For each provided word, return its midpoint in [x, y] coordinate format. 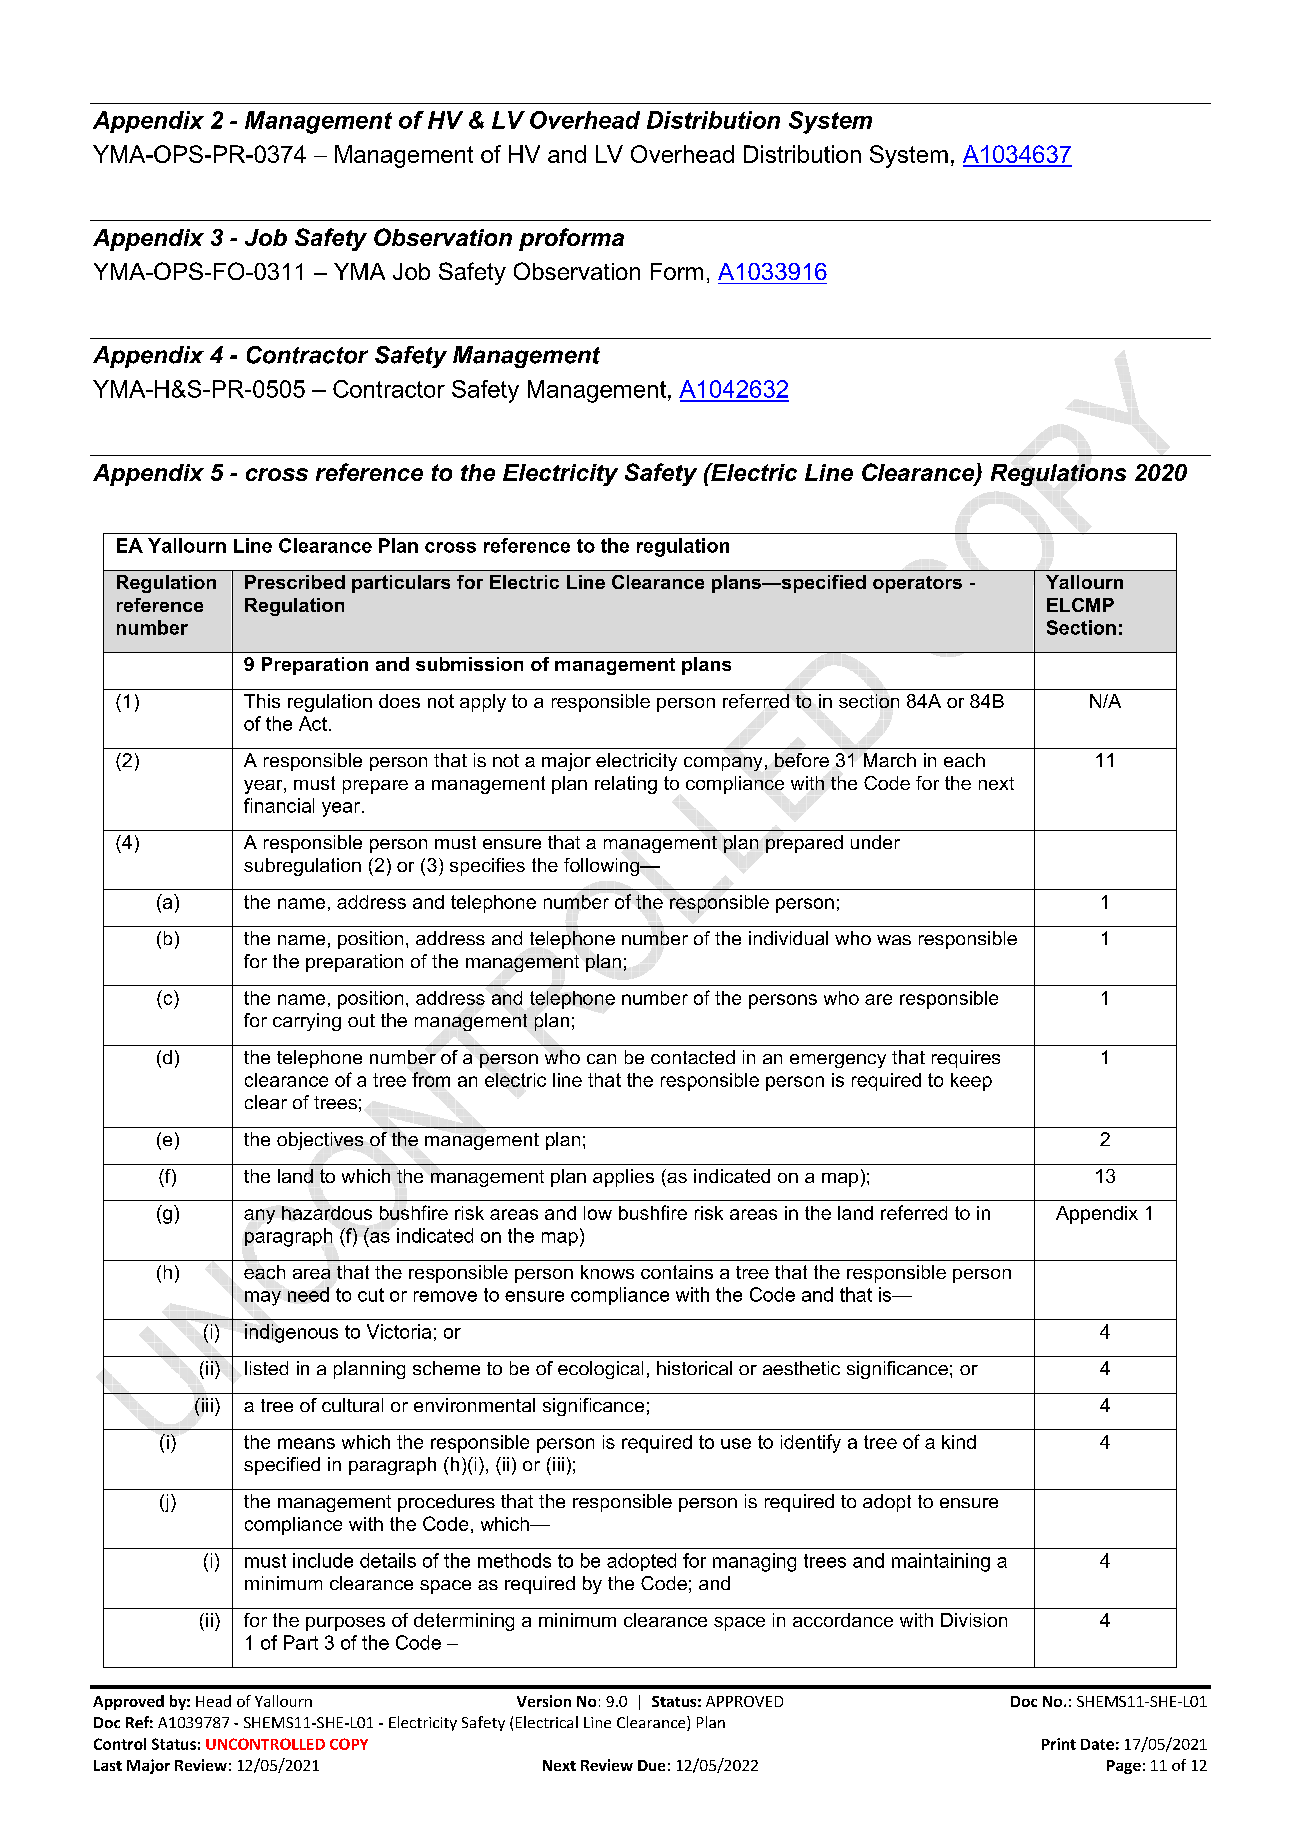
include [323, 1560]
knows [607, 1272]
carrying [307, 1022]
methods [514, 1560]
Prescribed [295, 582]
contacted [693, 1057]
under [875, 842]
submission [469, 664]
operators [917, 584]
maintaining [941, 1562]
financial [279, 805]
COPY [349, 1744]
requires [966, 1059]
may [263, 1298]
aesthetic [801, 1368]
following [603, 867]
